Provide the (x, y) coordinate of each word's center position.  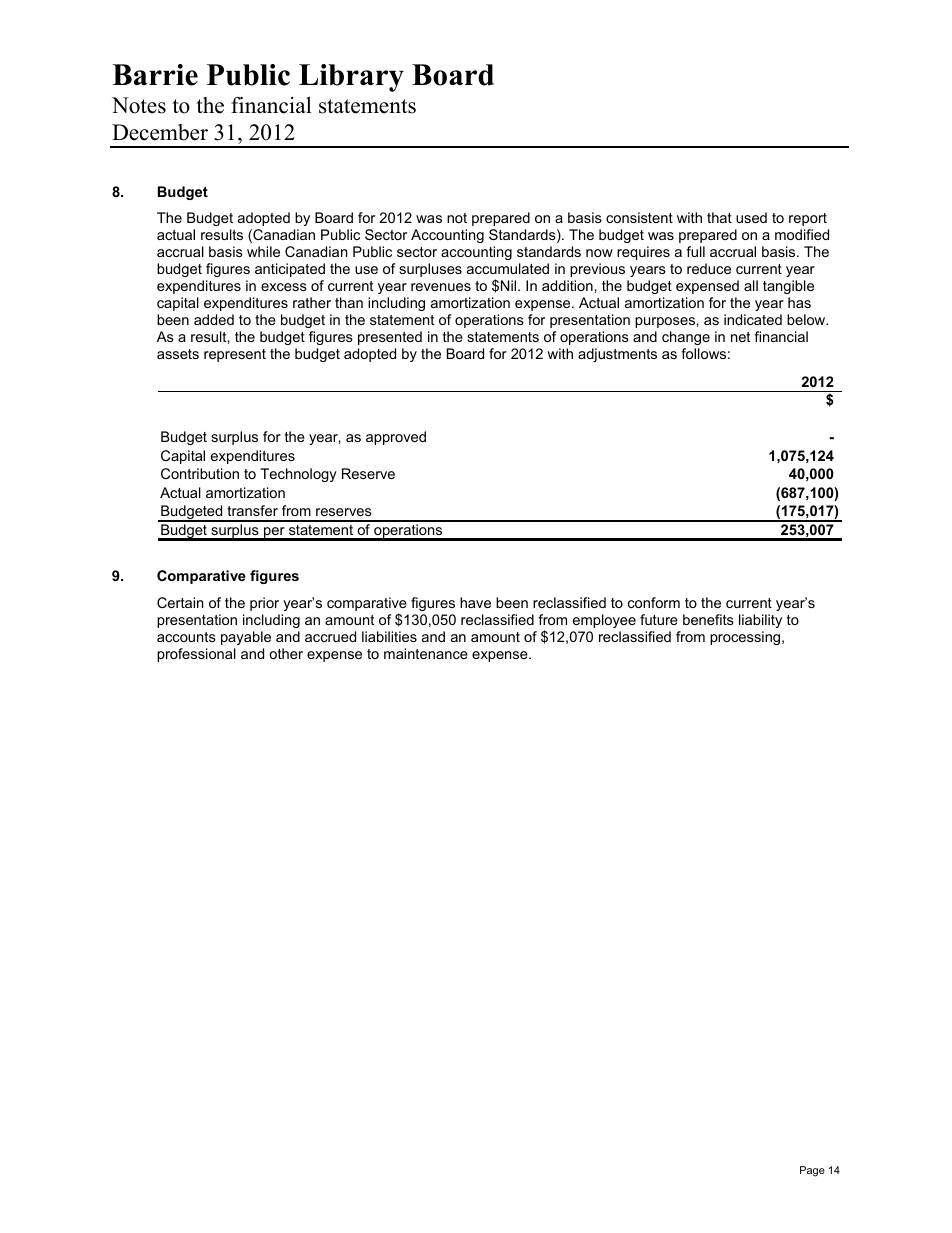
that (719, 217)
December (160, 132)
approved (396, 438)
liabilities (389, 636)
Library (351, 78)
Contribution (200, 473)
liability (760, 621)
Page (812, 1171)
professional (196, 655)
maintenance (426, 653)
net (740, 337)
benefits (708, 619)
